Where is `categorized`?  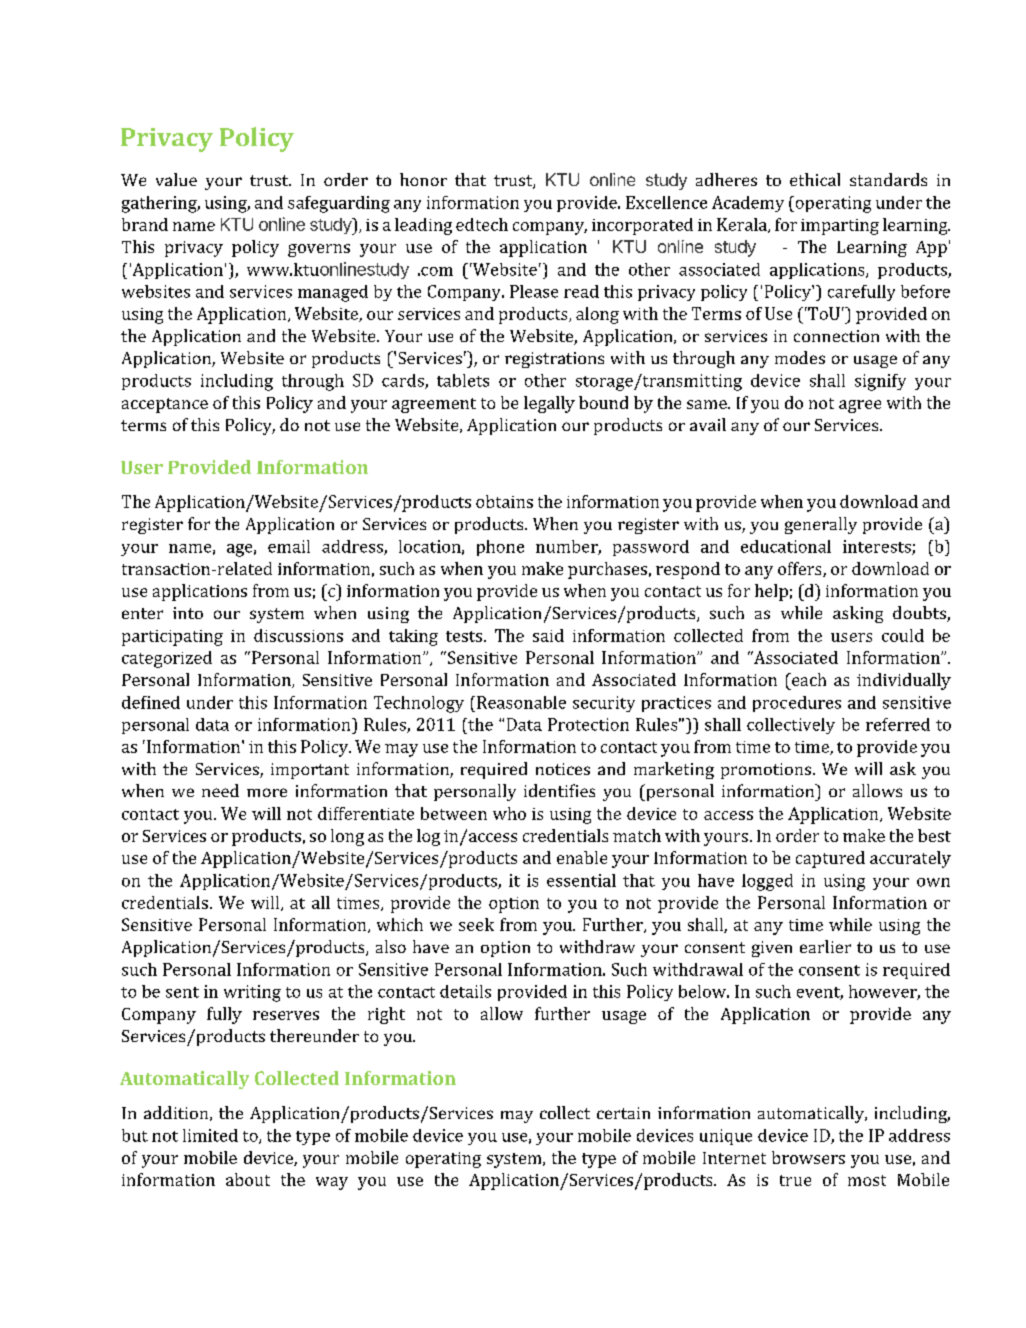
categorized is located at coordinates (167, 659).
